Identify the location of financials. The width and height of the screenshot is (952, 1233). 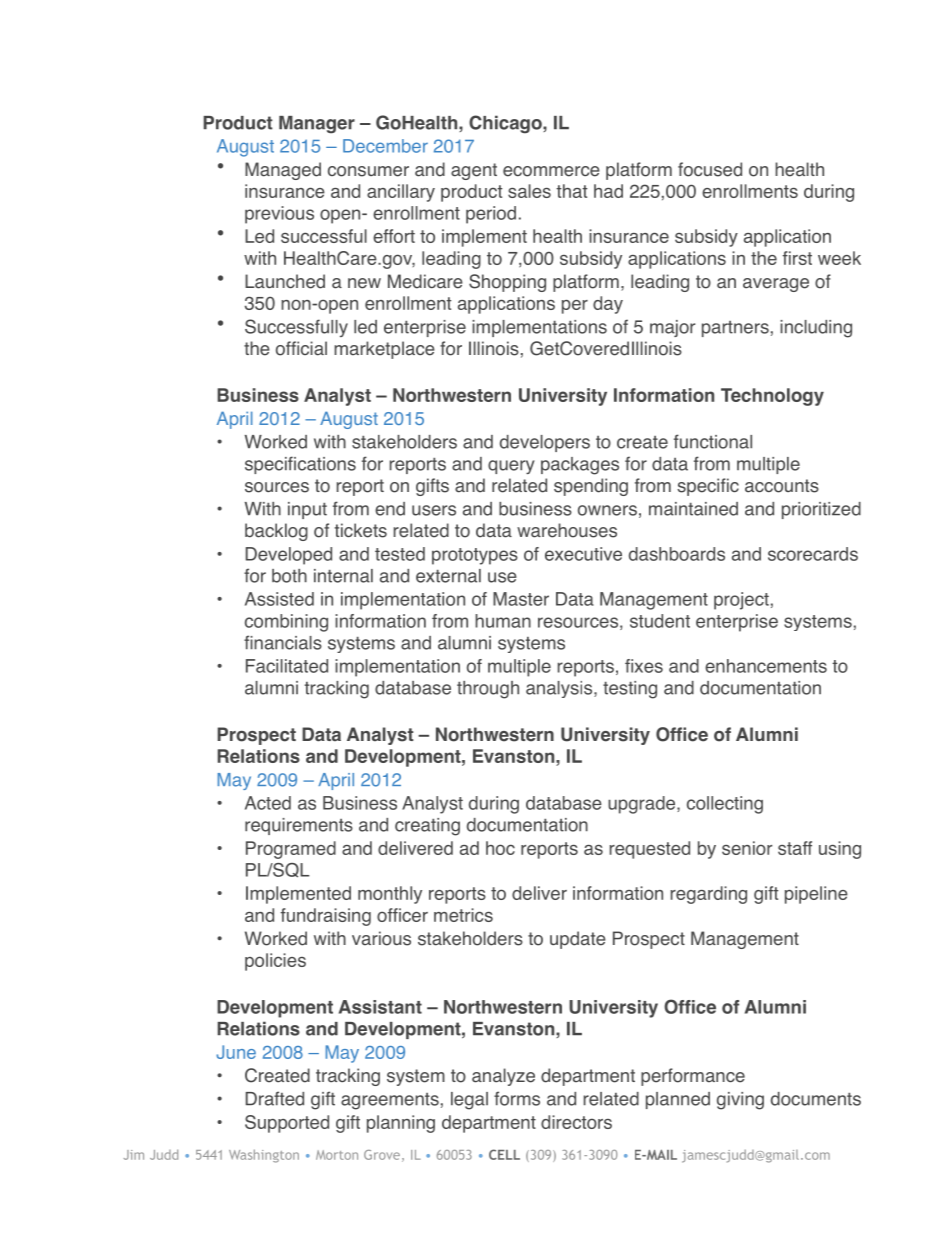
(283, 642).
